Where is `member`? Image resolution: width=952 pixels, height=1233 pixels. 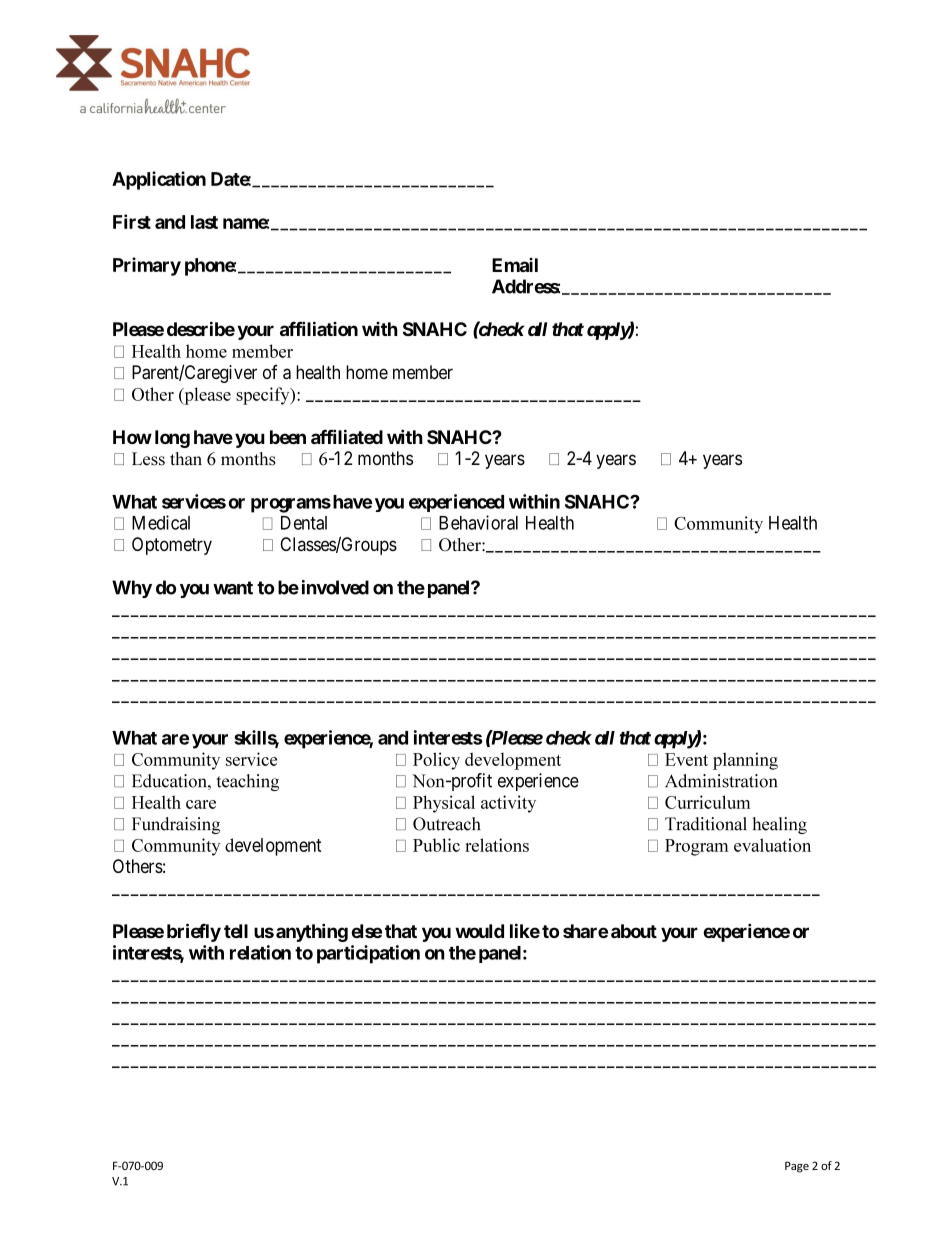
member is located at coordinates (423, 372).
